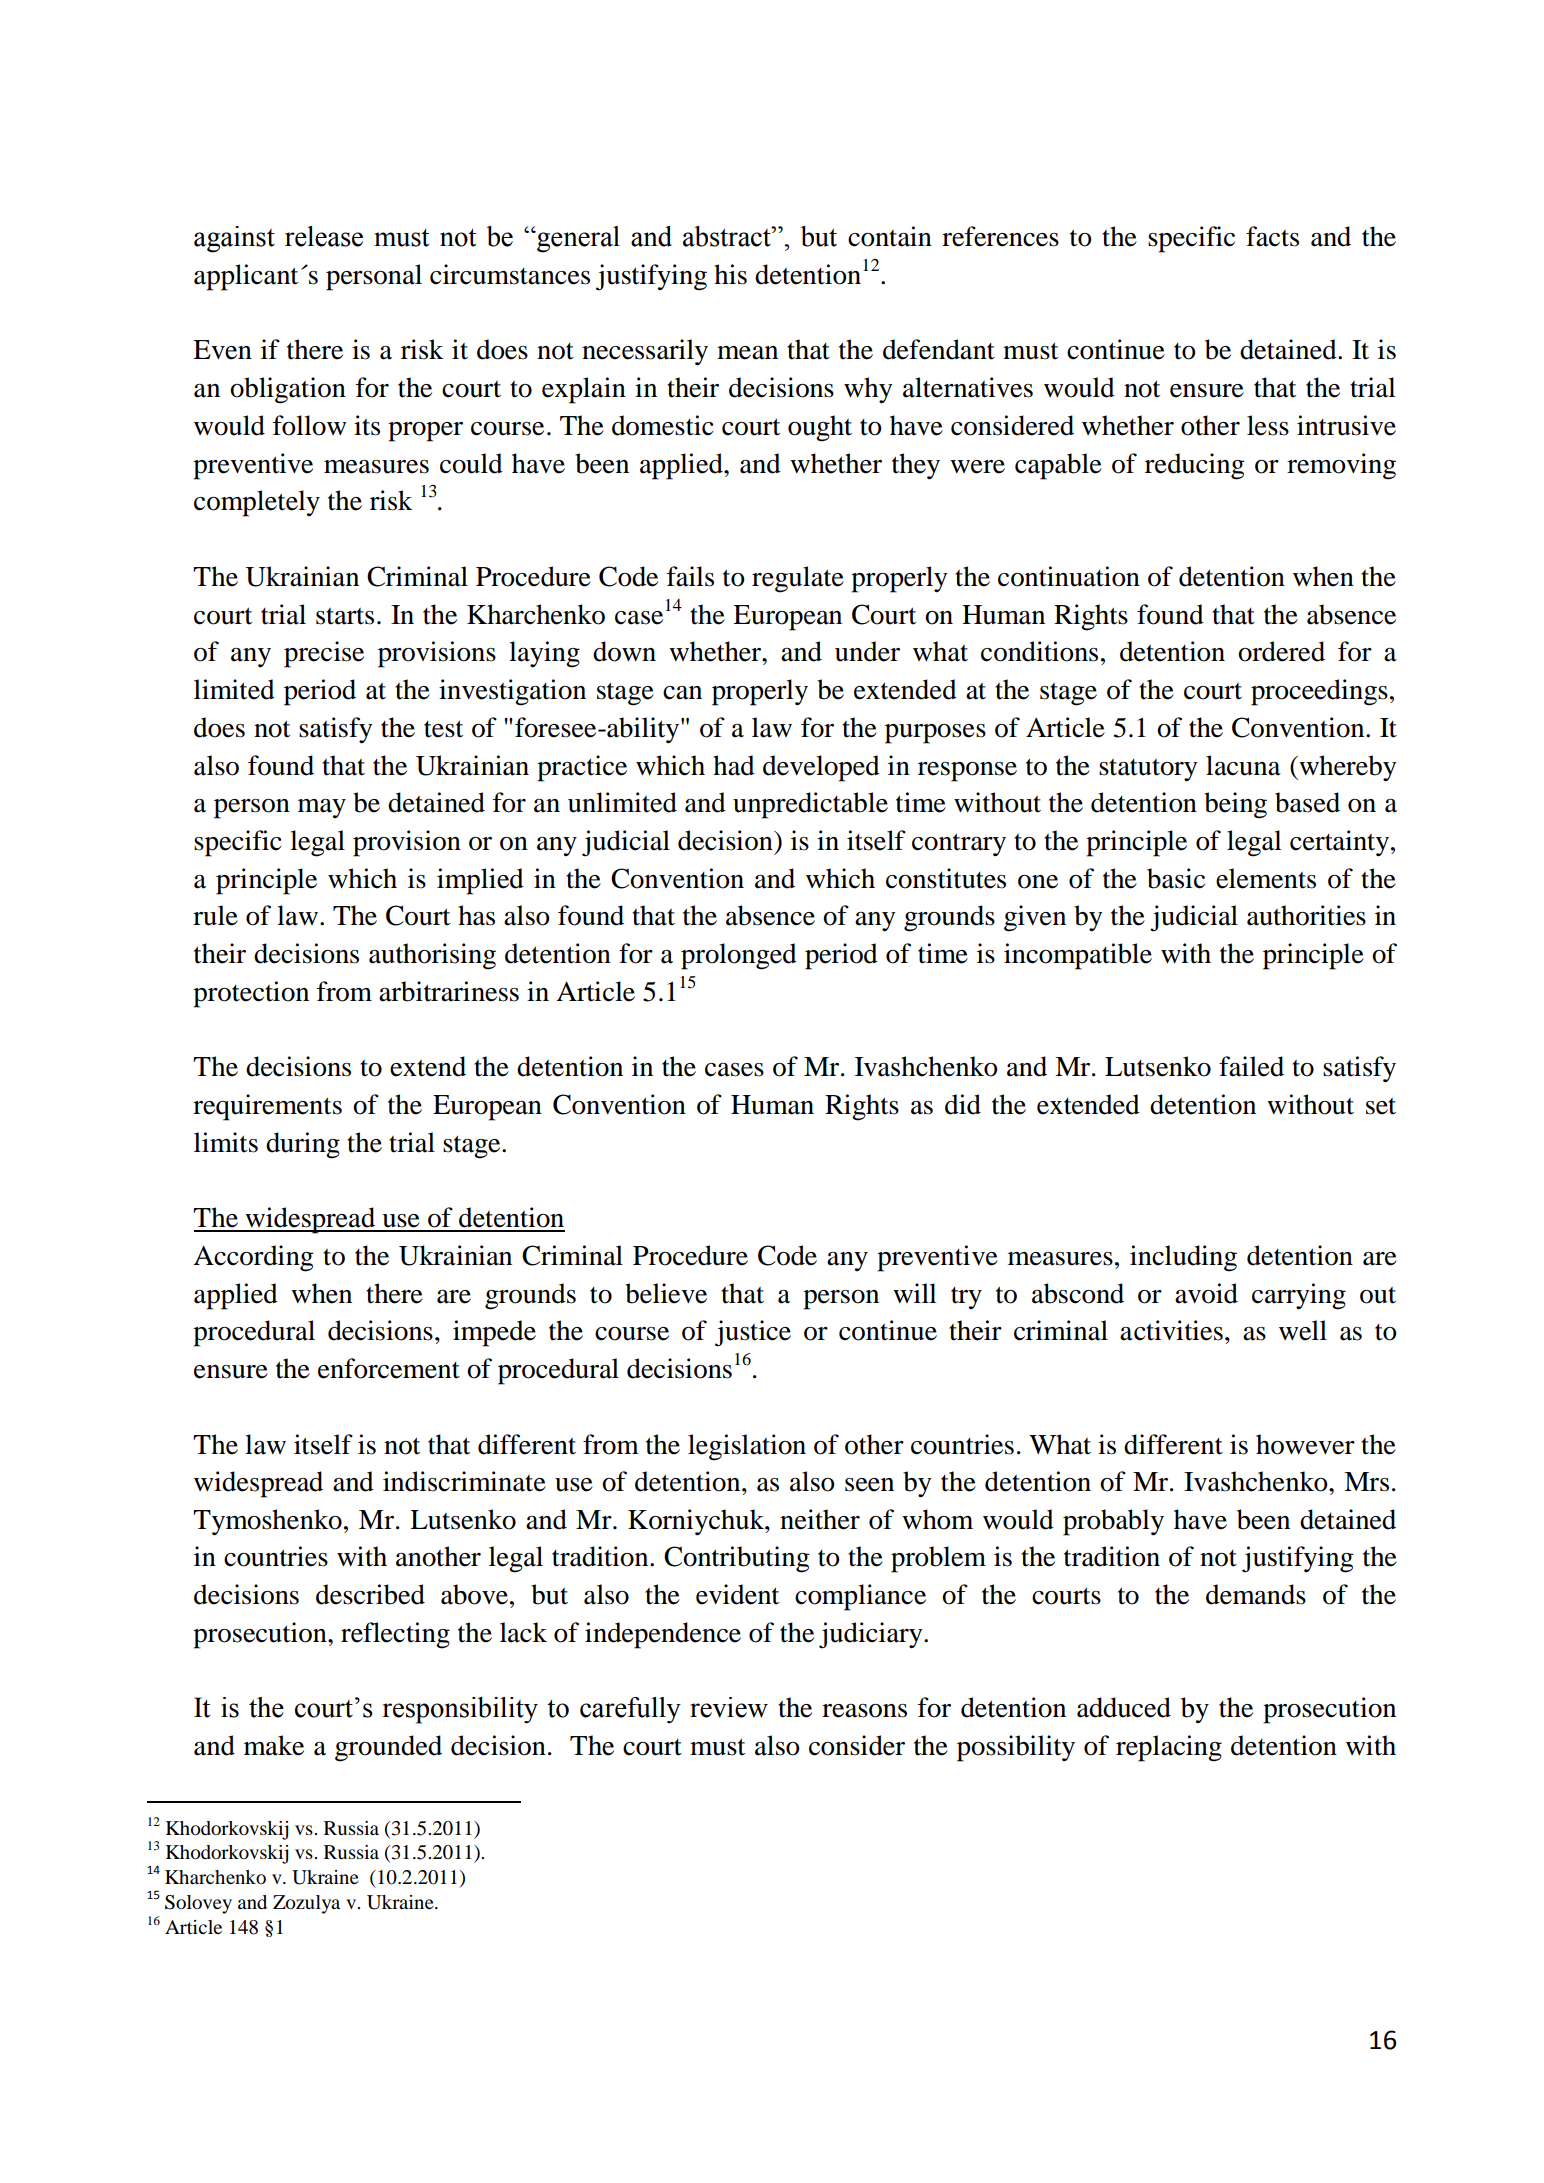 This page has height=2183, width=1544. What do you see at coordinates (388, 1748) in the page?
I see `grounded` at bounding box center [388, 1748].
